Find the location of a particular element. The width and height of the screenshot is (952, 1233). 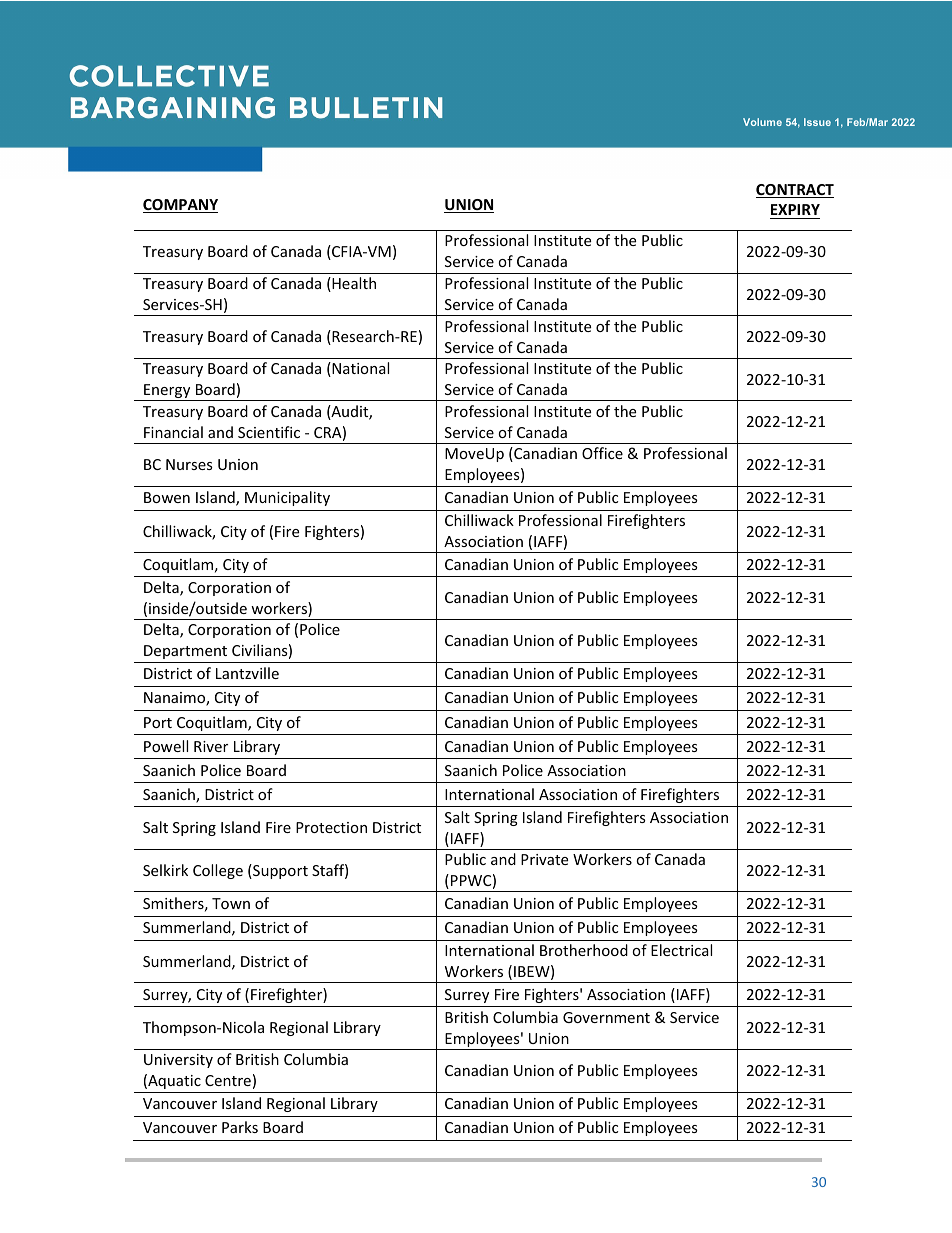

Private is located at coordinates (544, 859).
